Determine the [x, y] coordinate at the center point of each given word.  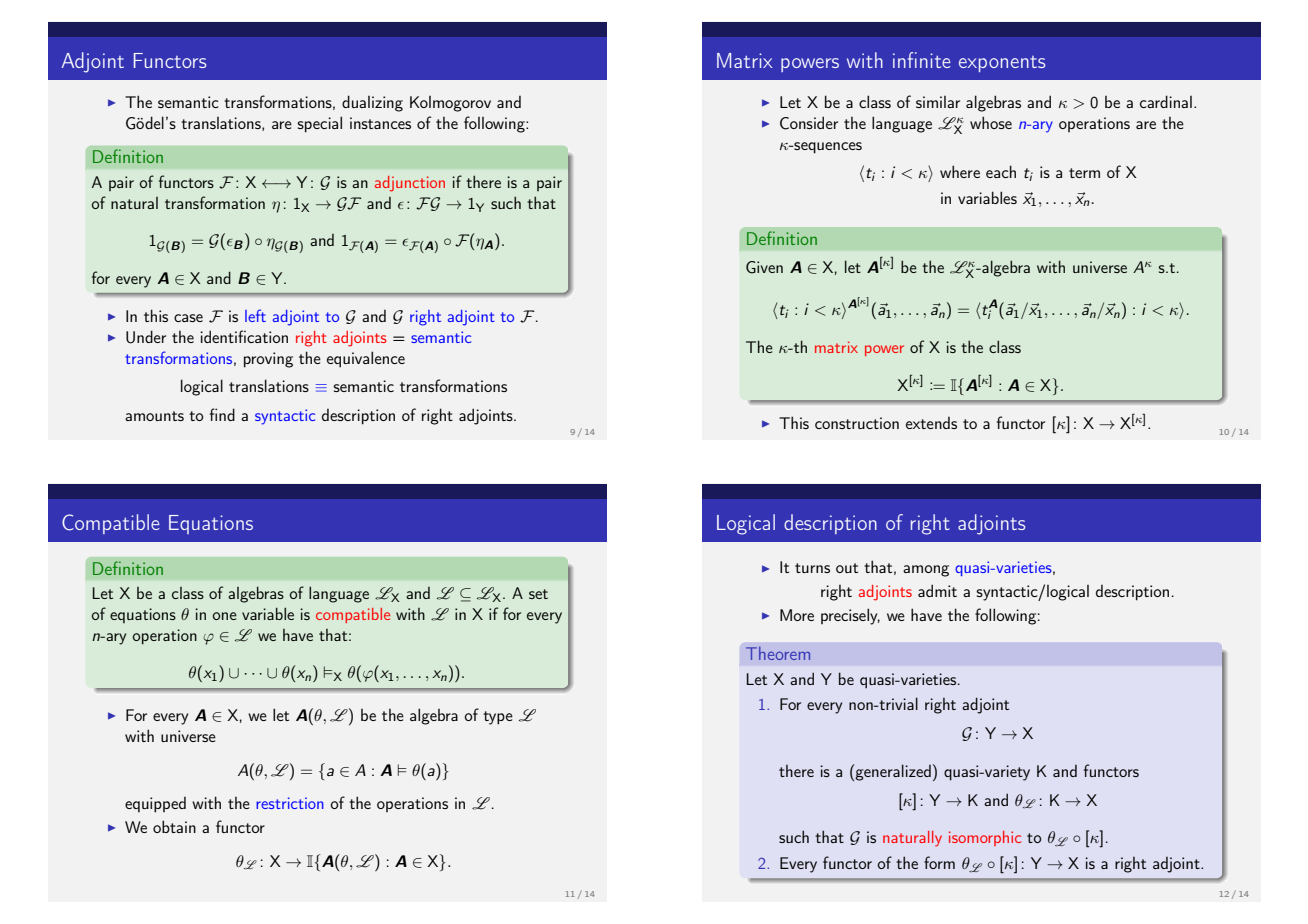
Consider [809, 123]
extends [931, 423]
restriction [290, 803]
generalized [892, 772]
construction [857, 423]
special [319, 124]
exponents [1002, 64]
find [222, 414]
